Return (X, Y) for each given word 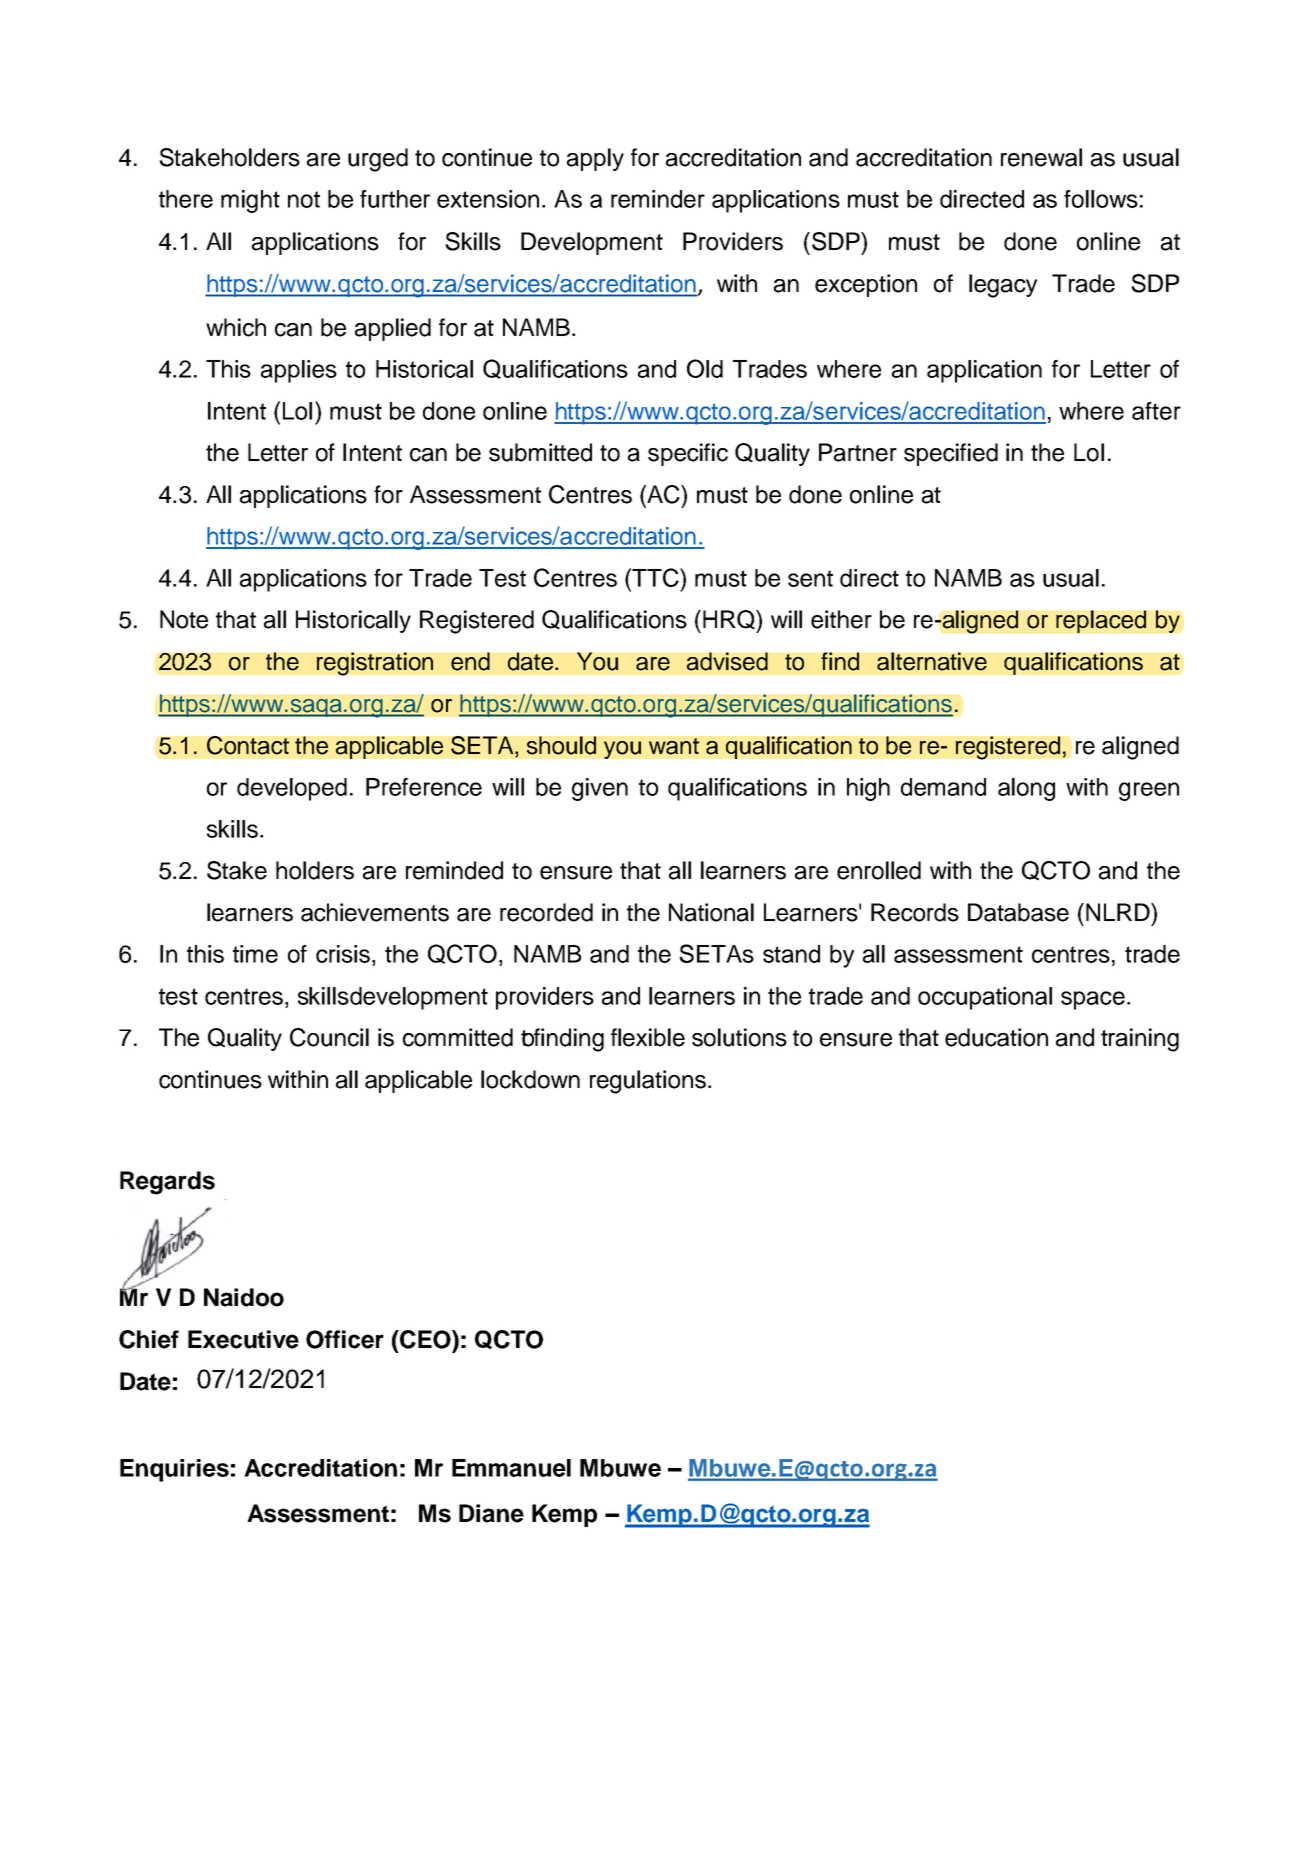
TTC (655, 577)
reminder (658, 199)
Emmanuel (511, 1468)
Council (329, 1037)
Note (184, 619)
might (250, 201)
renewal (1041, 157)
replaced (1101, 621)
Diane (491, 1513)
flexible (648, 1037)
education (996, 1037)
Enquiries (174, 1470)
